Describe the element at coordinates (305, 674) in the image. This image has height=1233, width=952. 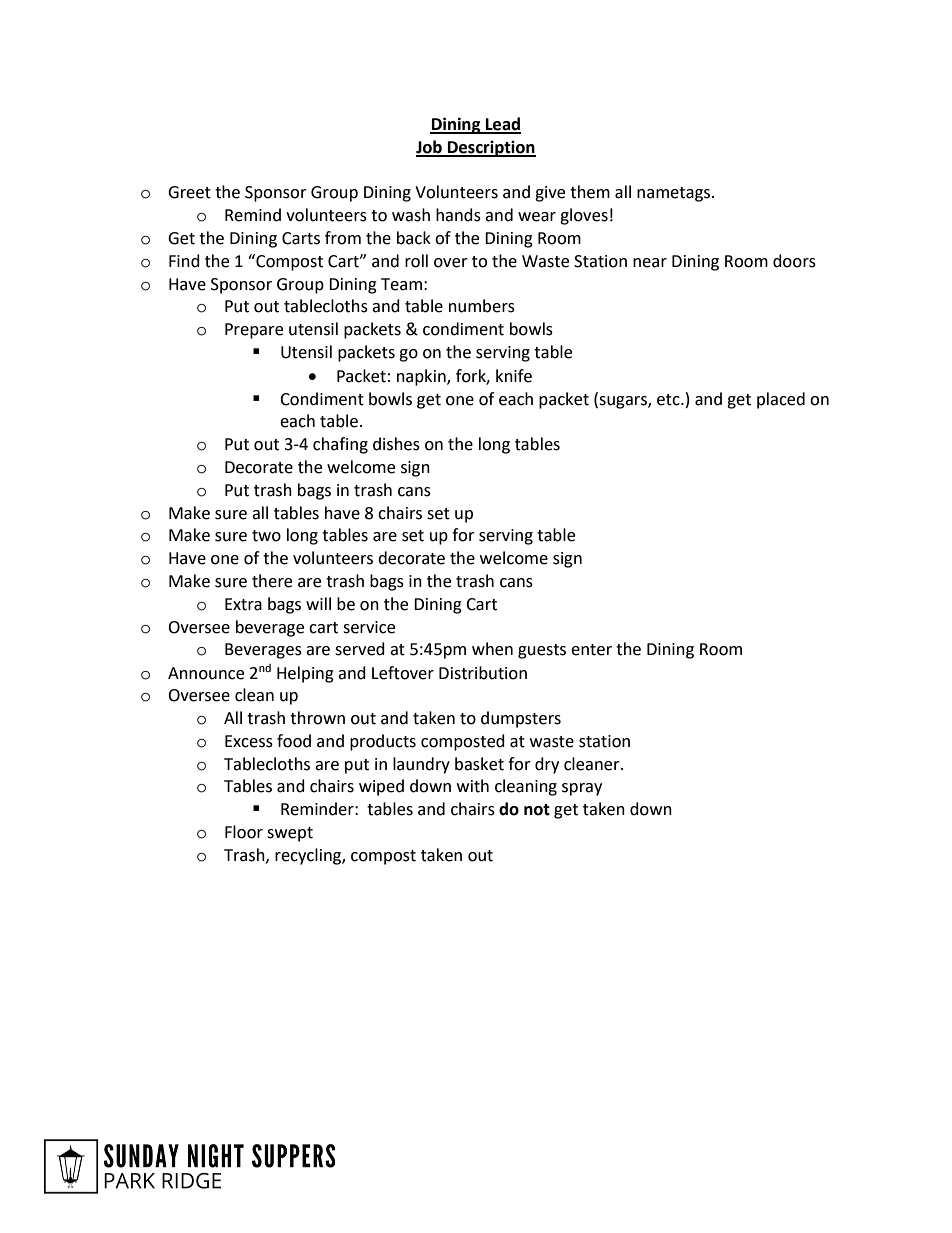
I see `Helping` at that location.
